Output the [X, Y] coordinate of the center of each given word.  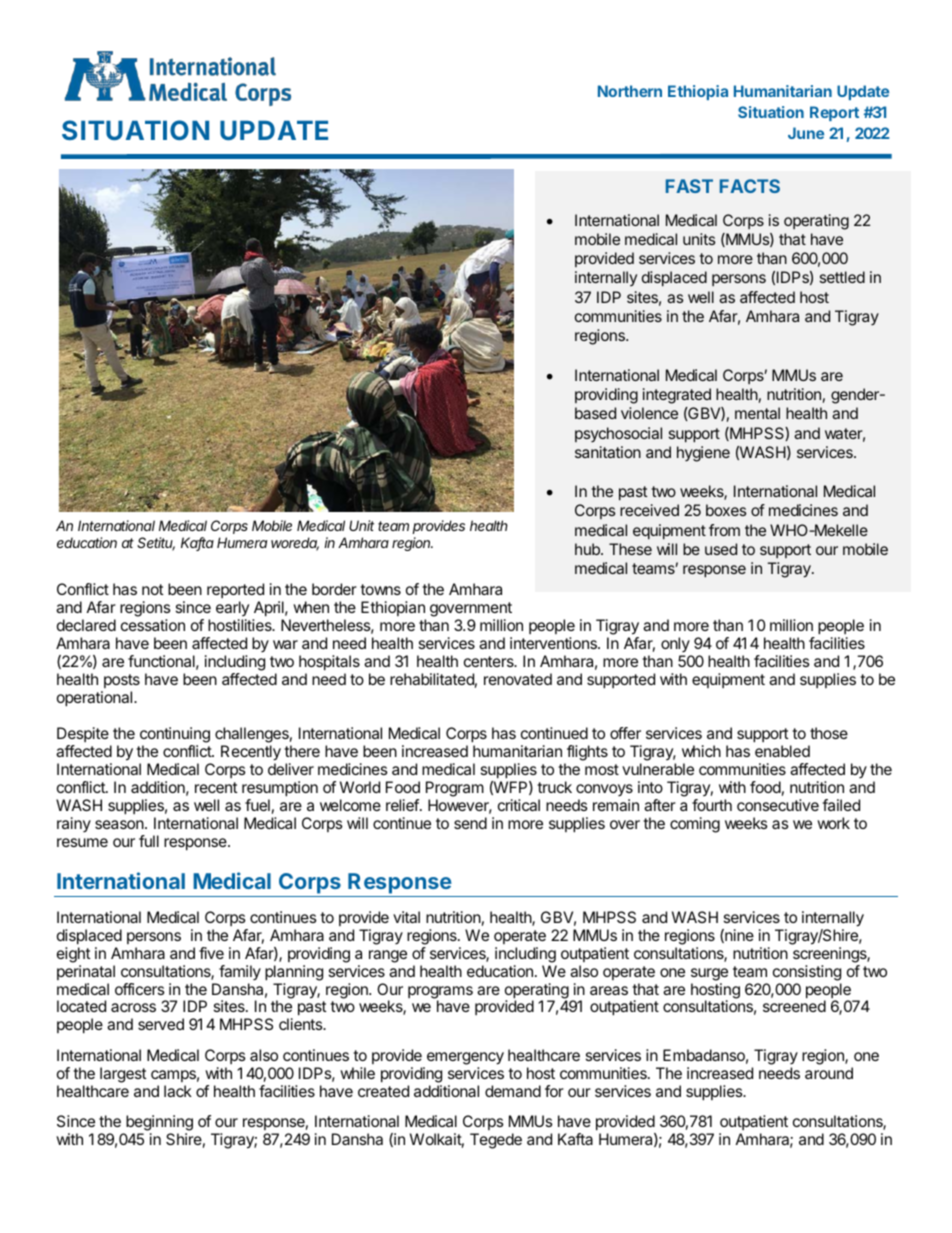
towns [380, 589]
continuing [175, 736]
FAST [689, 186]
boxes [726, 510]
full [149, 841]
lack [178, 1091]
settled [842, 277]
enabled [782, 751]
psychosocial [618, 434]
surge [709, 974]
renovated [518, 679]
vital [406, 917]
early [232, 610]
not [153, 589]
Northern [630, 91]
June [806, 133]
